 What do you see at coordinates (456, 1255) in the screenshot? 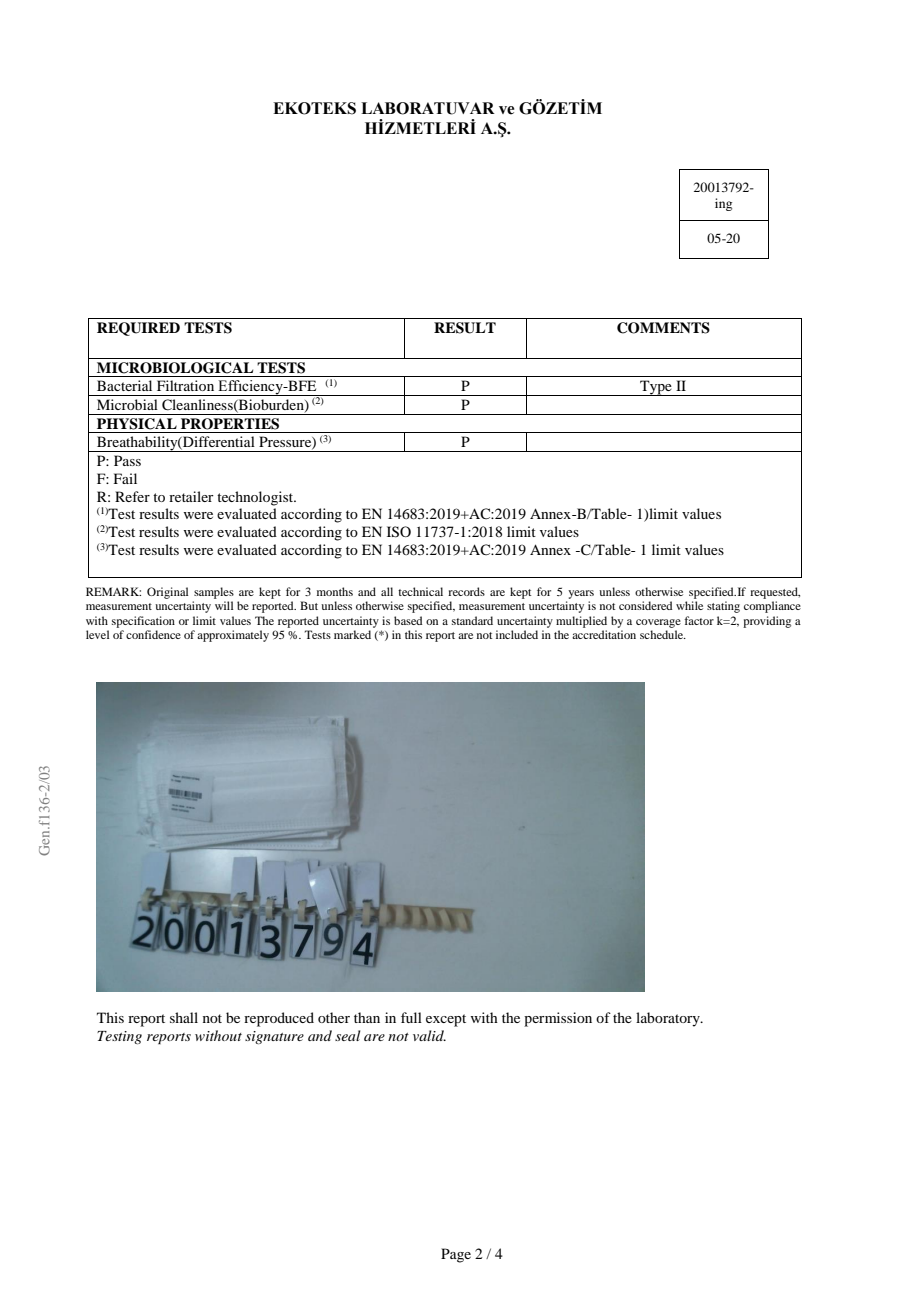
I see `Page` at bounding box center [456, 1255].
